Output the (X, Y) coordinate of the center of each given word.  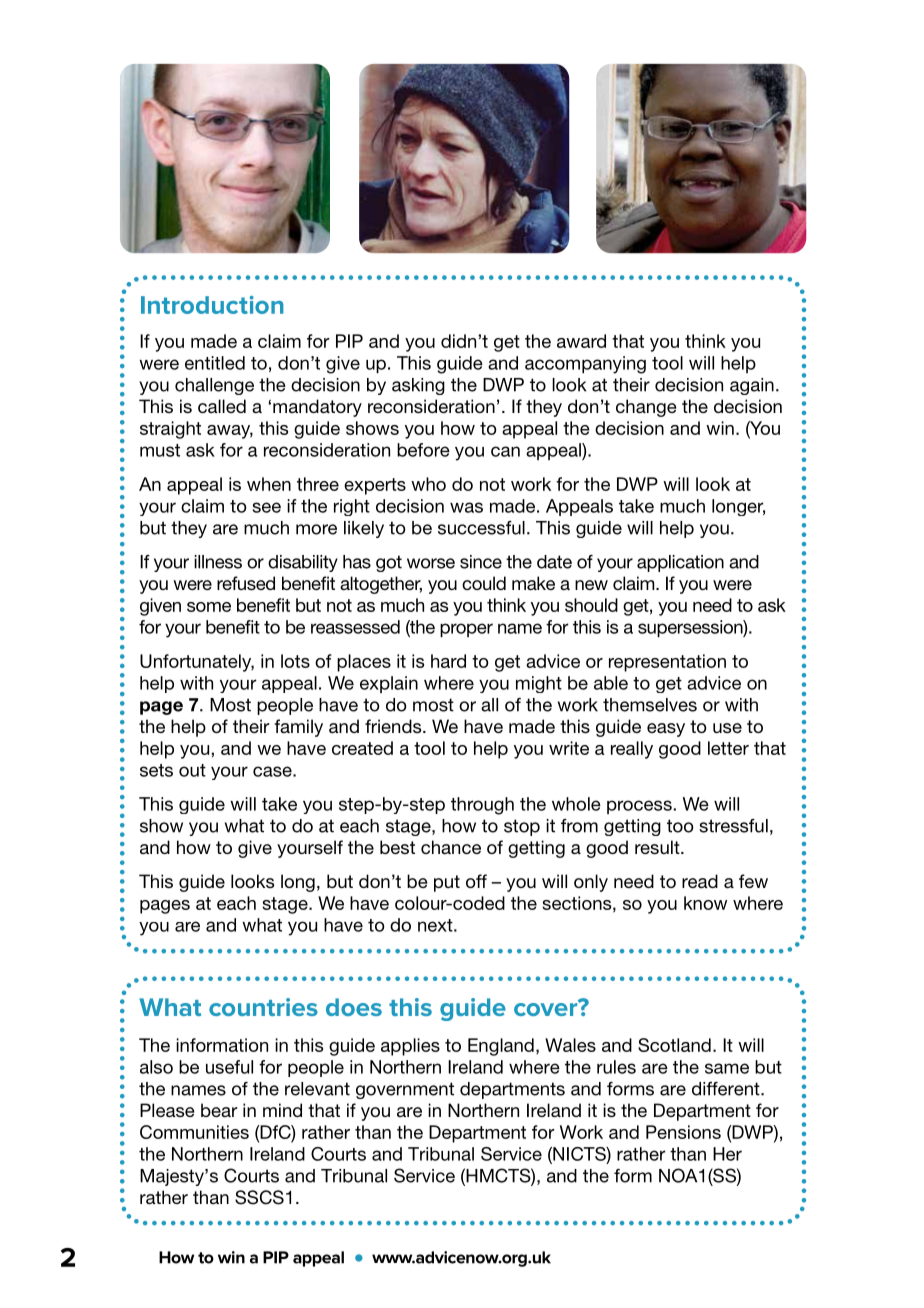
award (581, 341)
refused (246, 583)
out (192, 770)
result (658, 847)
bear (219, 1110)
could (484, 583)
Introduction (212, 305)
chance (451, 847)
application (680, 563)
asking (418, 386)
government (405, 1090)
